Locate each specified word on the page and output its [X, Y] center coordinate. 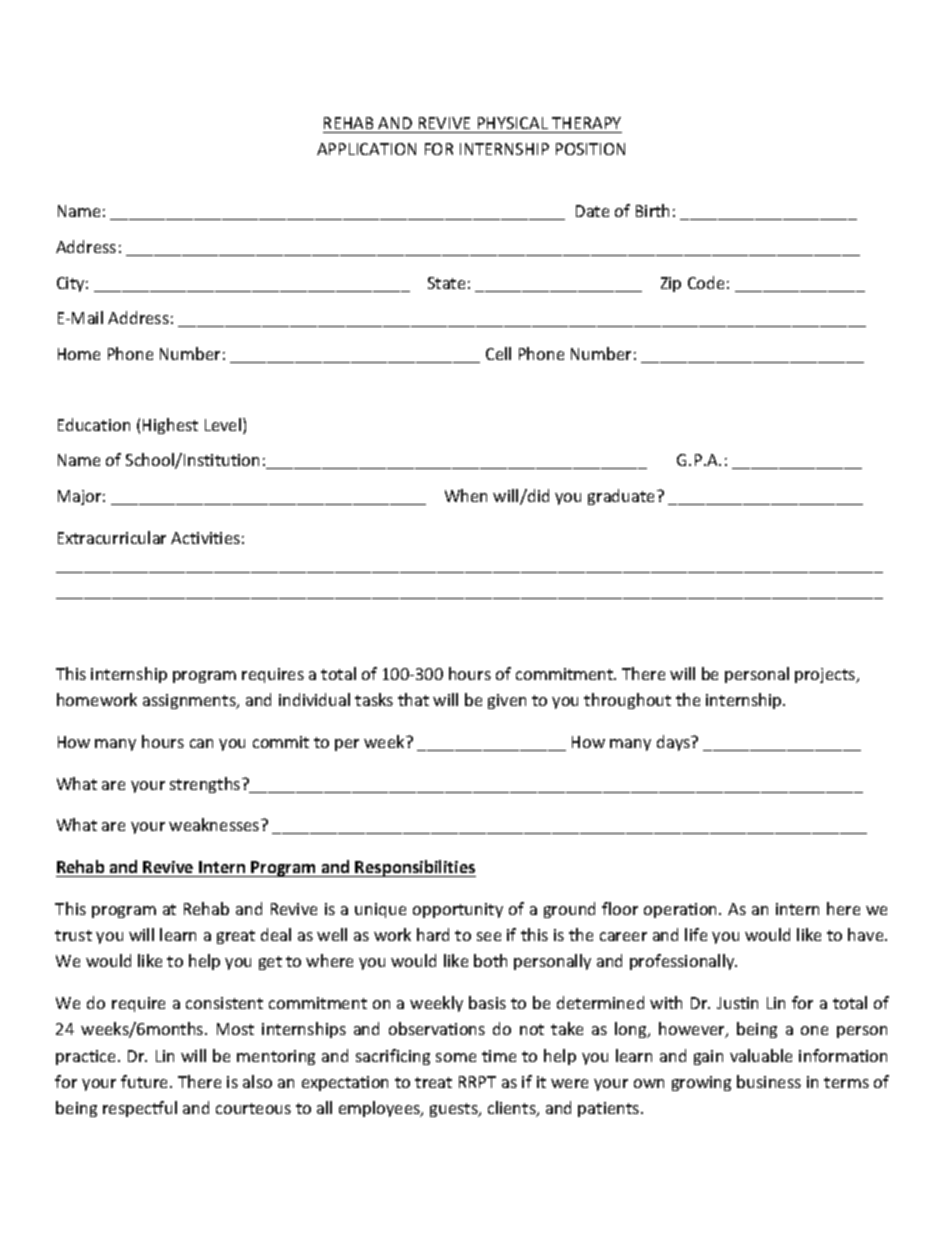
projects [826, 675]
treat [433, 1082]
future [146, 1081]
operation [682, 910]
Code [706, 282]
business [769, 1081]
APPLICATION [366, 149]
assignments [190, 701]
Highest [170, 426]
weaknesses [215, 824]
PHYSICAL [513, 123]
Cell [498, 353]
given [507, 701]
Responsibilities [415, 868]
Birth [652, 210]
